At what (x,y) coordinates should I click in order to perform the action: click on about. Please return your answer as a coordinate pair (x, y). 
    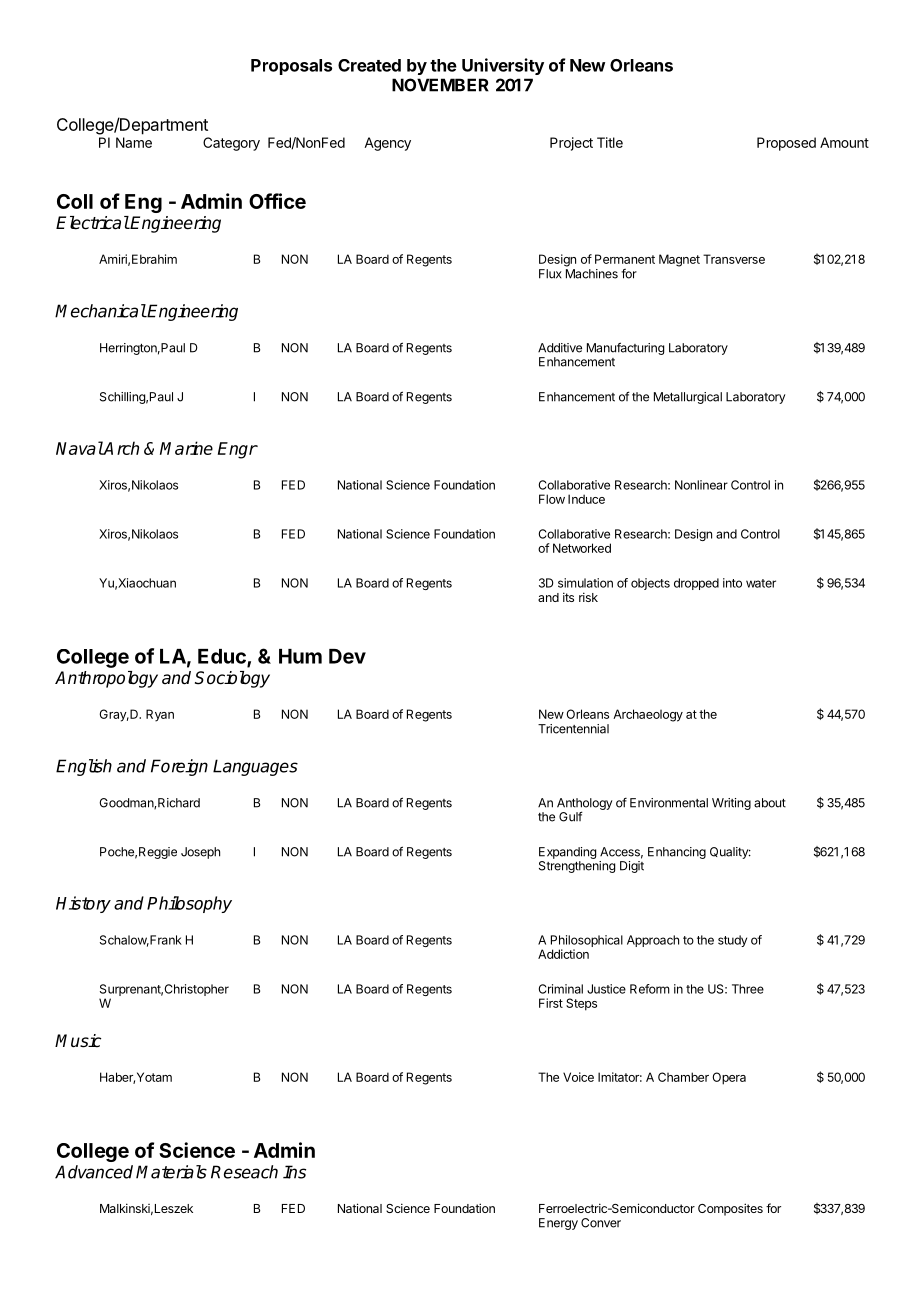
    Looking at the image, I should click on (770, 803).
